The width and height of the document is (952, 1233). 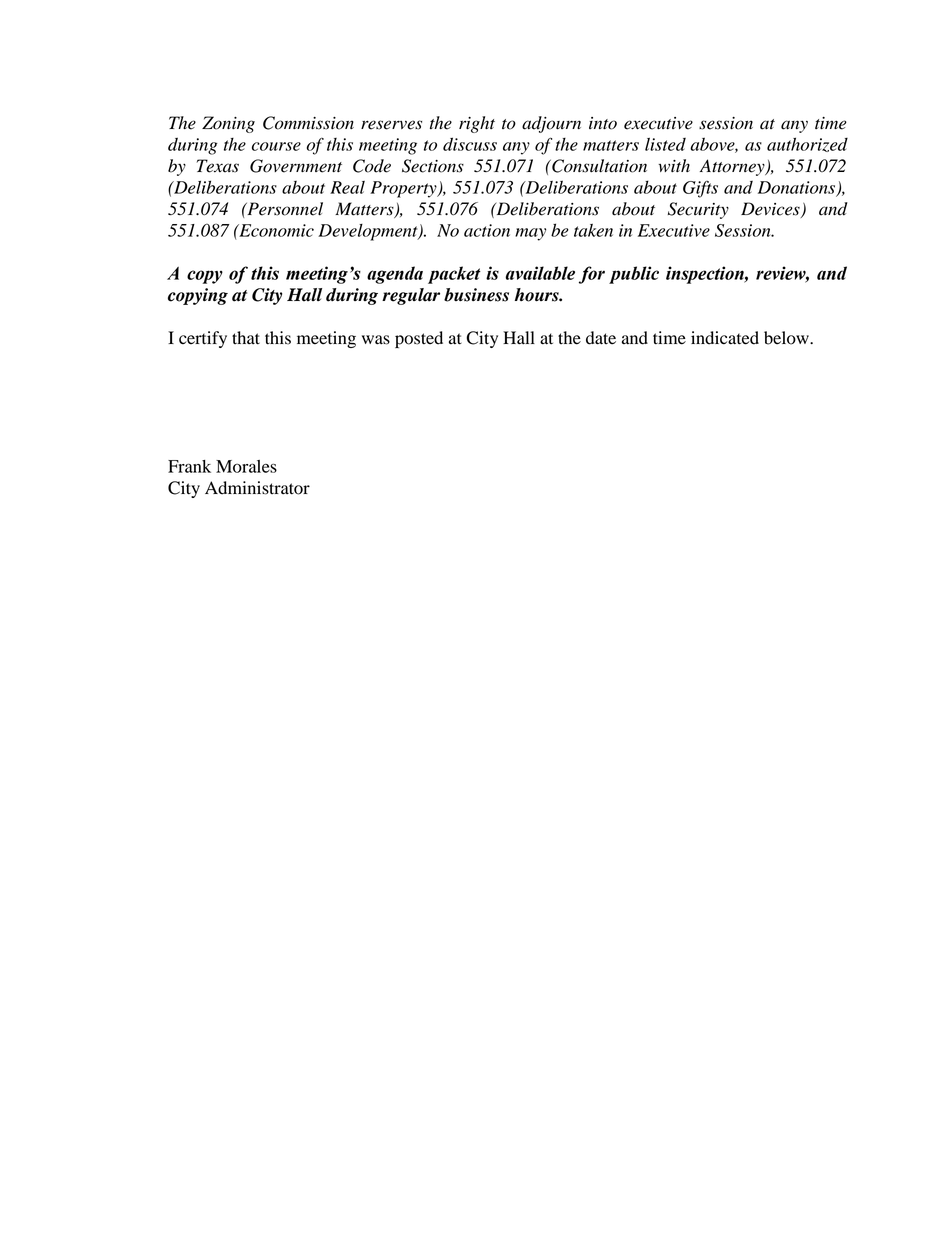 What do you see at coordinates (257, 488) in the document?
I see `Administrator` at bounding box center [257, 488].
